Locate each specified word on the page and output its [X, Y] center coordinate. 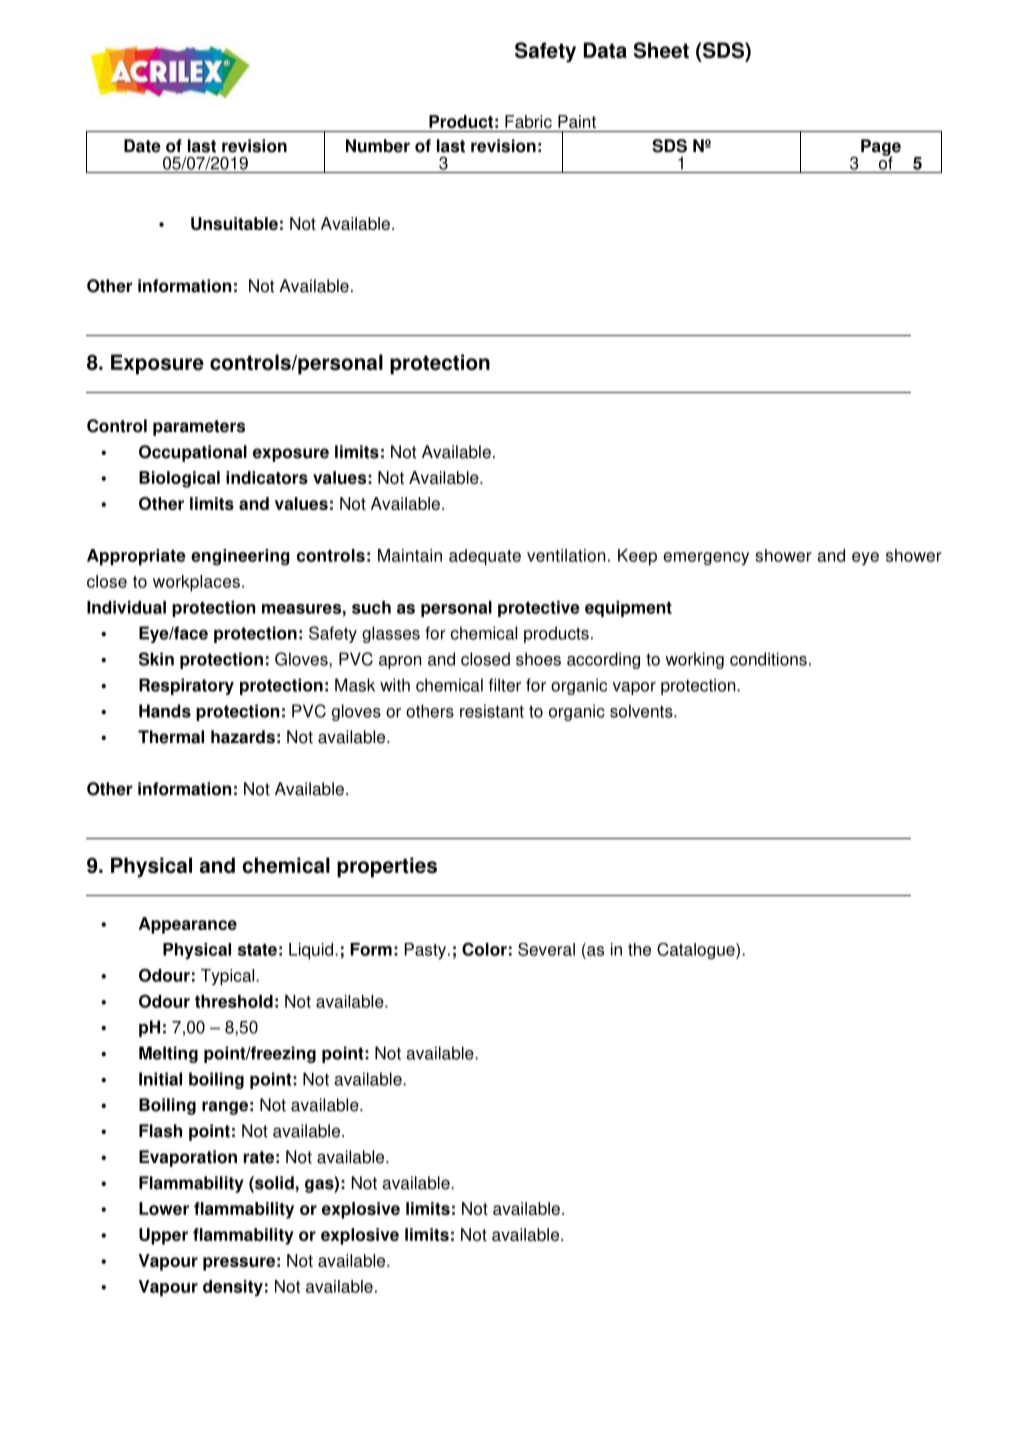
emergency [706, 559]
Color [484, 949]
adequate [485, 557]
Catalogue [697, 951]
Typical [229, 977]
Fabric [528, 121]
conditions [768, 659]
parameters [199, 428]
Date [142, 146]
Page [881, 148]
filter [505, 685]
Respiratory [186, 686]
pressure [239, 1264]
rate [259, 1157]
